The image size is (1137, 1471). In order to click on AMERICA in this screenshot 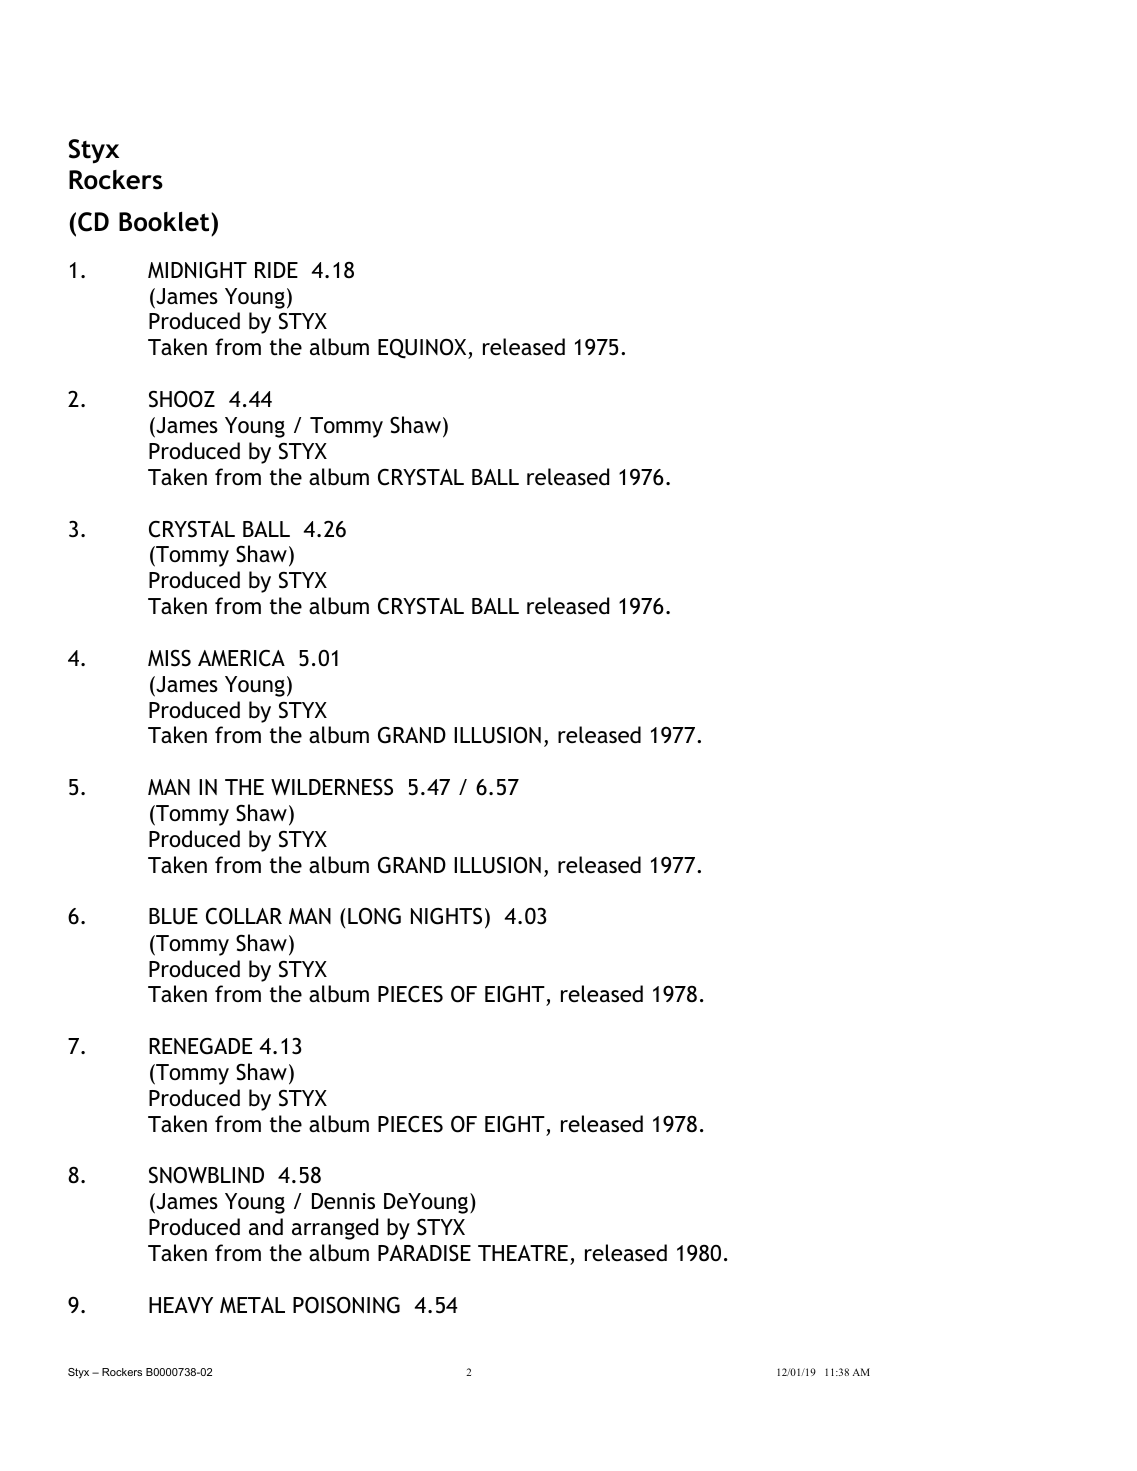, I will do `click(241, 658)`.
